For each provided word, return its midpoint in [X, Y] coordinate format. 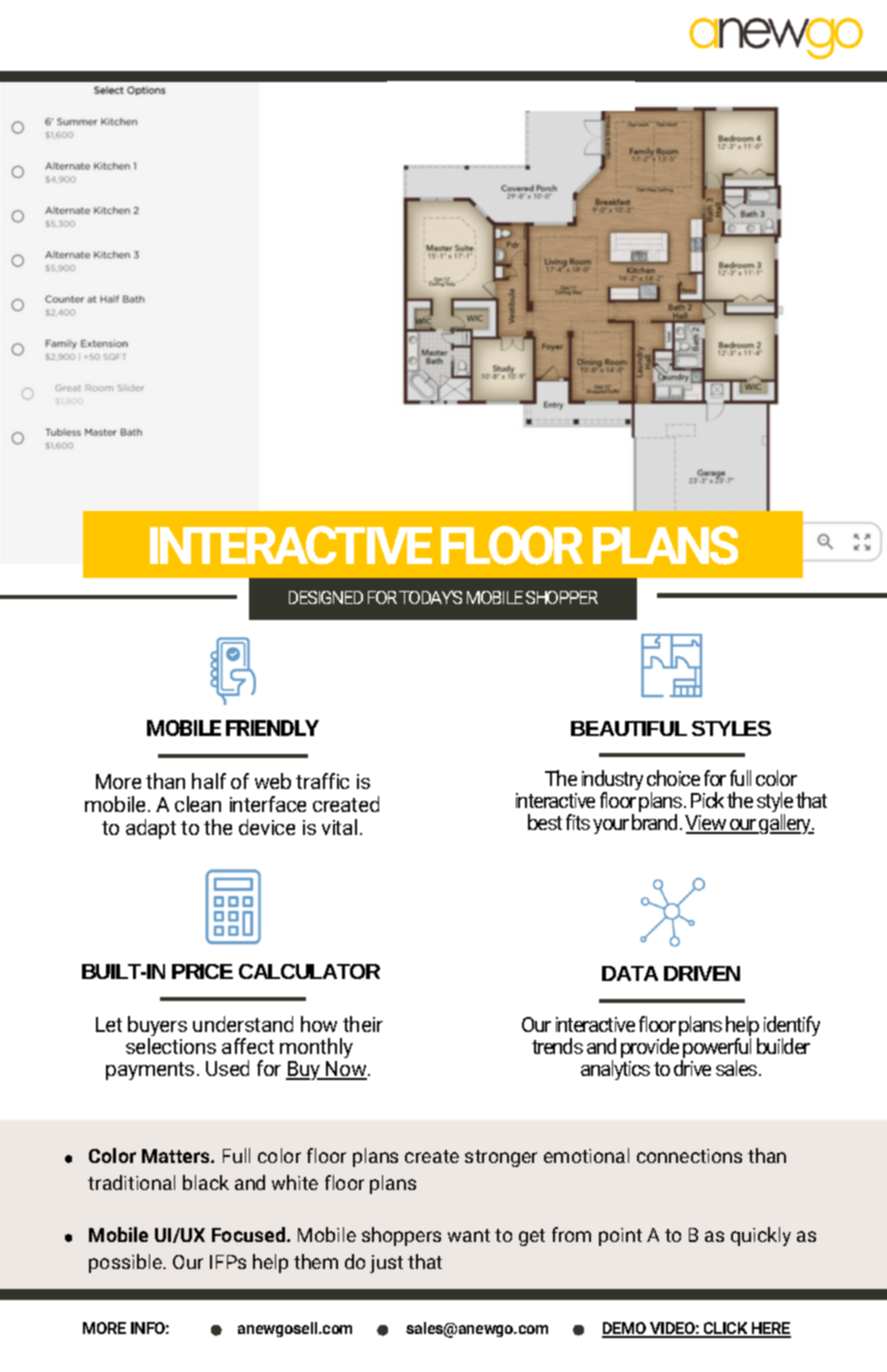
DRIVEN [702, 973]
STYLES [731, 728]
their [363, 1024]
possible [126, 1263]
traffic [322, 781]
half [209, 781]
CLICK [726, 1329]
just [386, 1264]
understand [243, 1024]
